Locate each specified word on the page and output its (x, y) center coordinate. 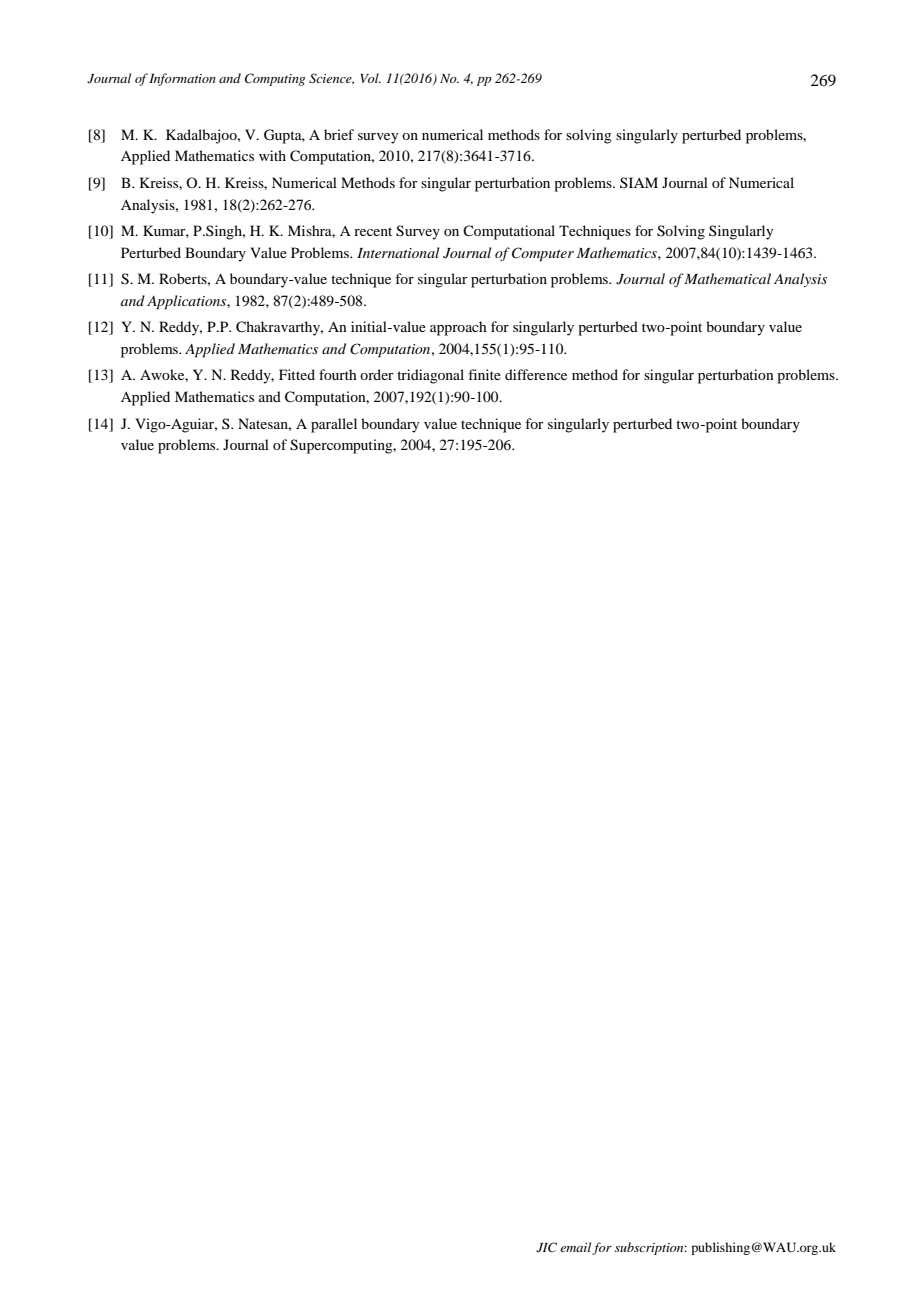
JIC (546, 1247)
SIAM (639, 182)
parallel (334, 425)
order (377, 374)
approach (458, 328)
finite (484, 374)
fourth (338, 374)
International (398, 252)
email (576, 1248)
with (272, 155)
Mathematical (727, 278)
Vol (370, 78)
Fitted (297, 374)
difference (536, 374)
